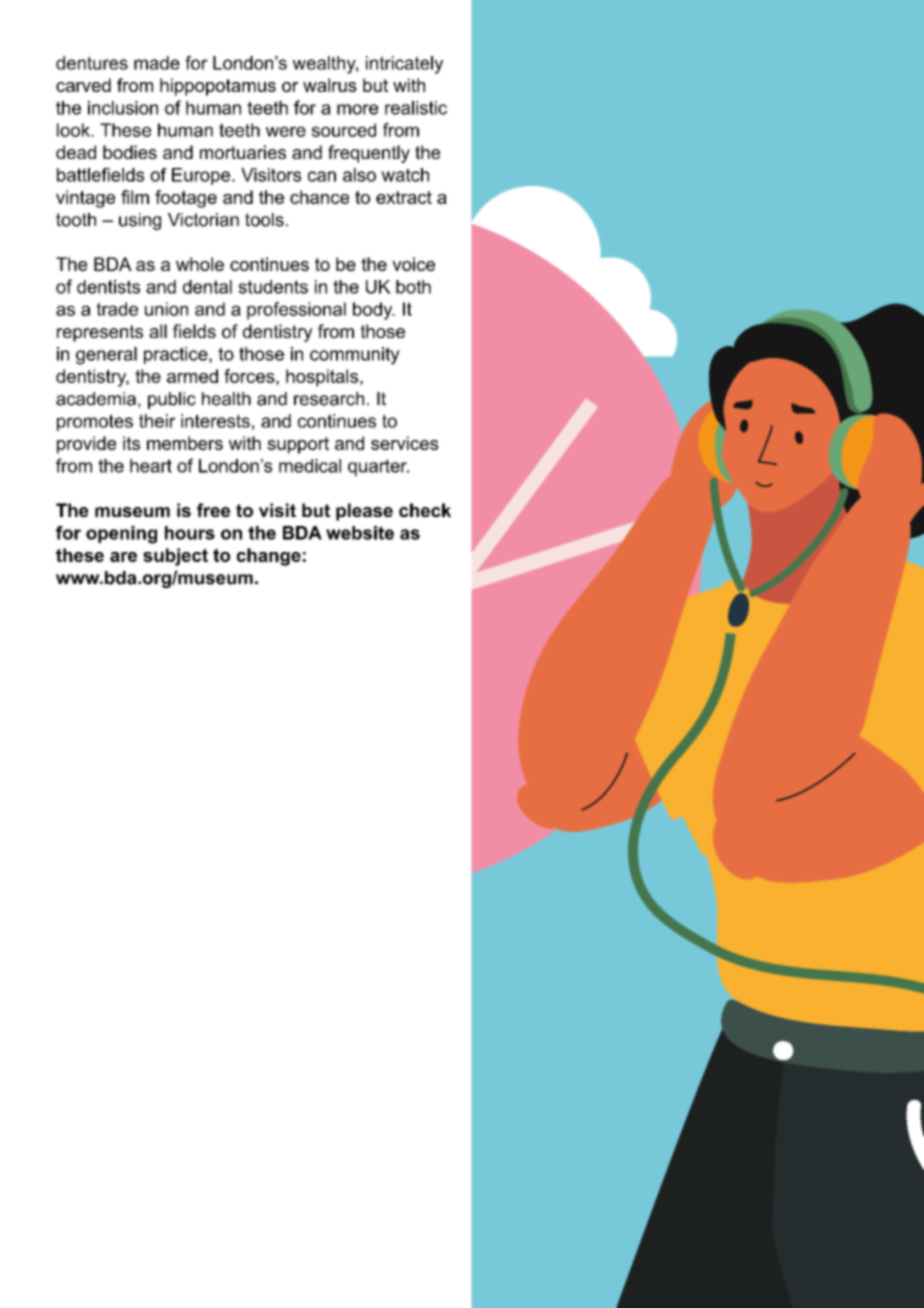  I want to click on dentures, so click(92, 63).
